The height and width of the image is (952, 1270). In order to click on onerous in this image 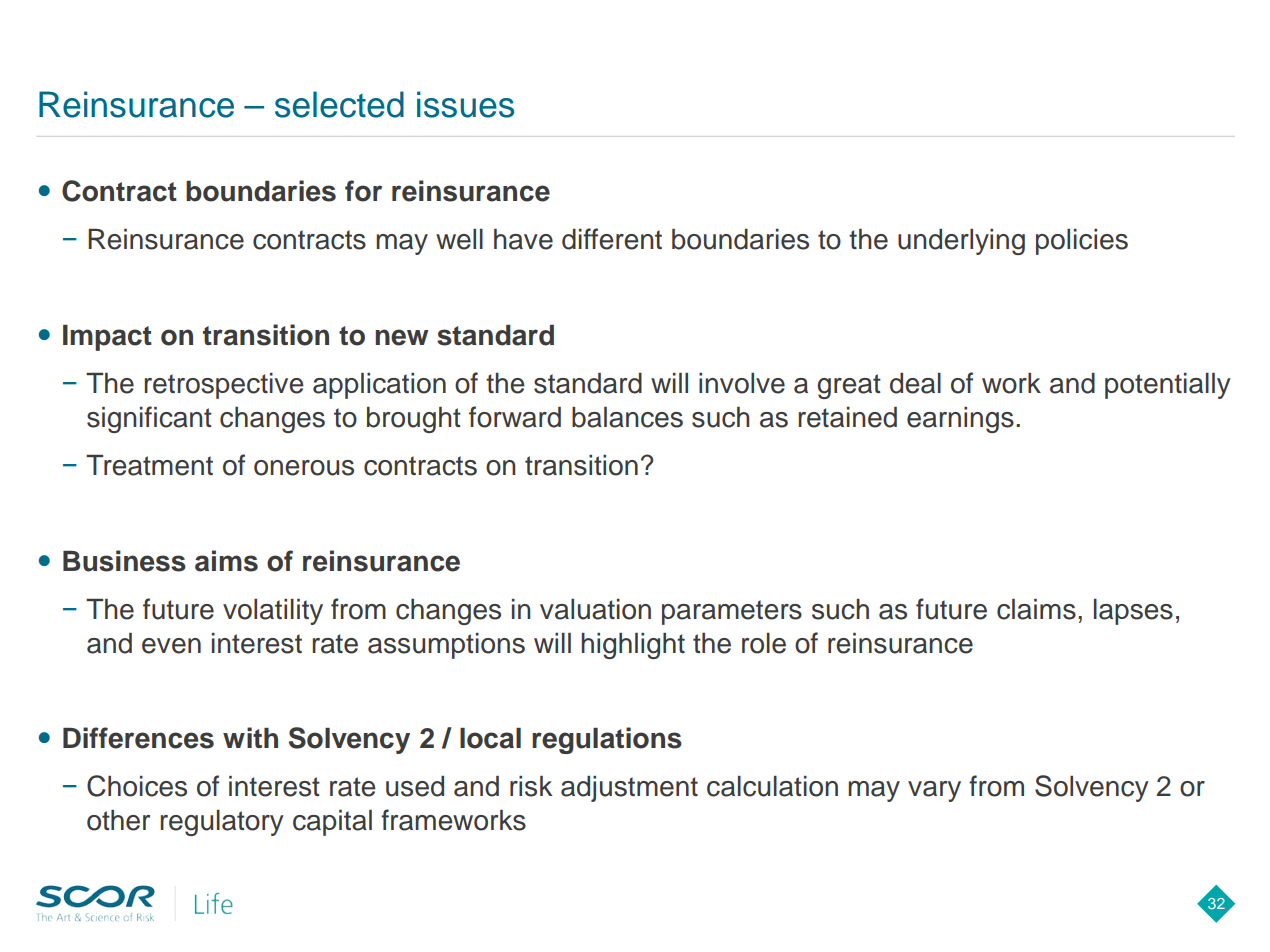, I will do `click(304, 468)`.
